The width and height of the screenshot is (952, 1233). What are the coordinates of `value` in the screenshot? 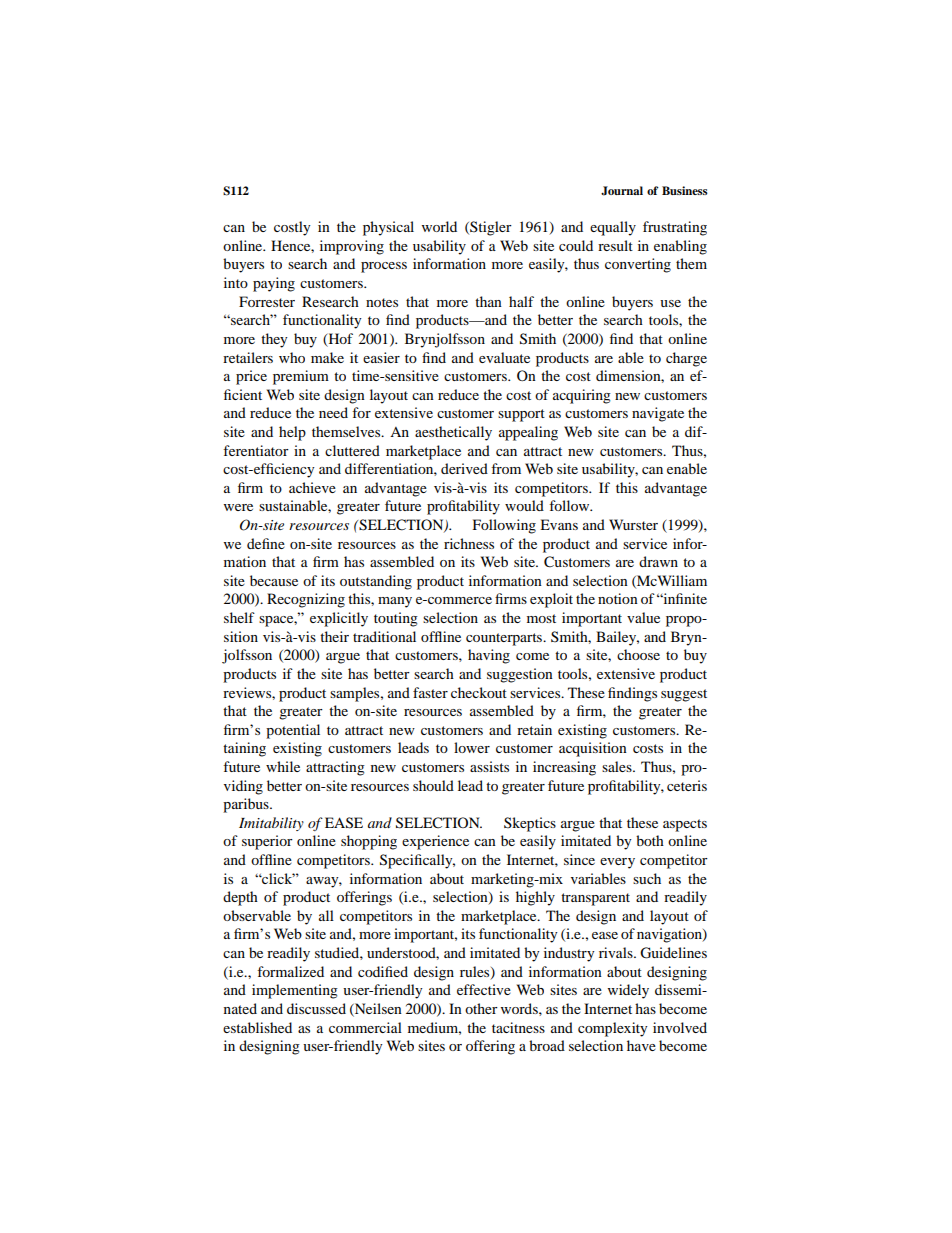 It's located at (643, 617).
